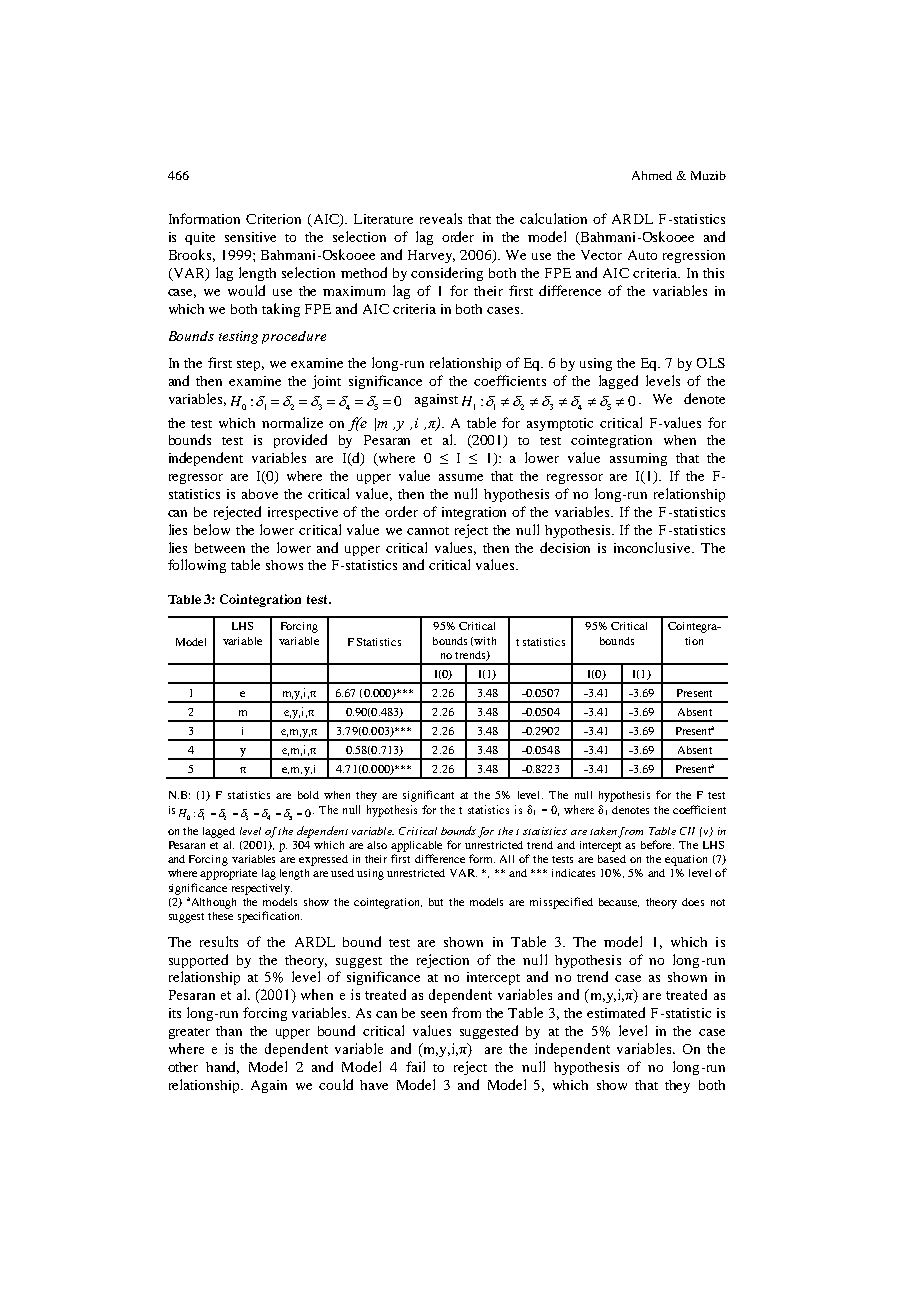 The width and height of the document is (924, 1307). What do you see at coordinates (461, 477) in the document?
I see `assume` at bounding box center [461, 477].
